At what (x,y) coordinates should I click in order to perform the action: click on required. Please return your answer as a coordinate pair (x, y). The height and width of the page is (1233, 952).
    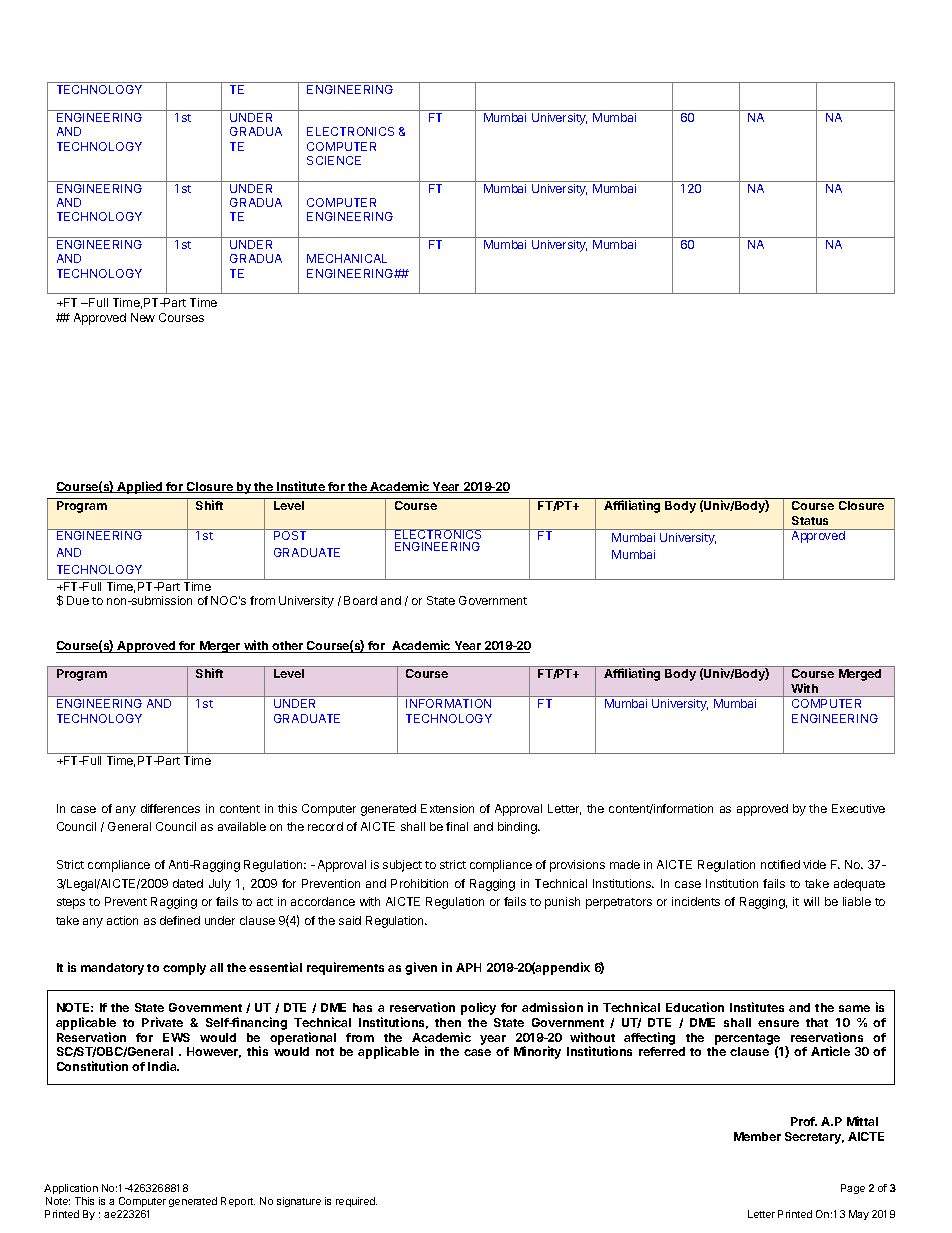
    Looking at the image, I should click on (356, 1202).
